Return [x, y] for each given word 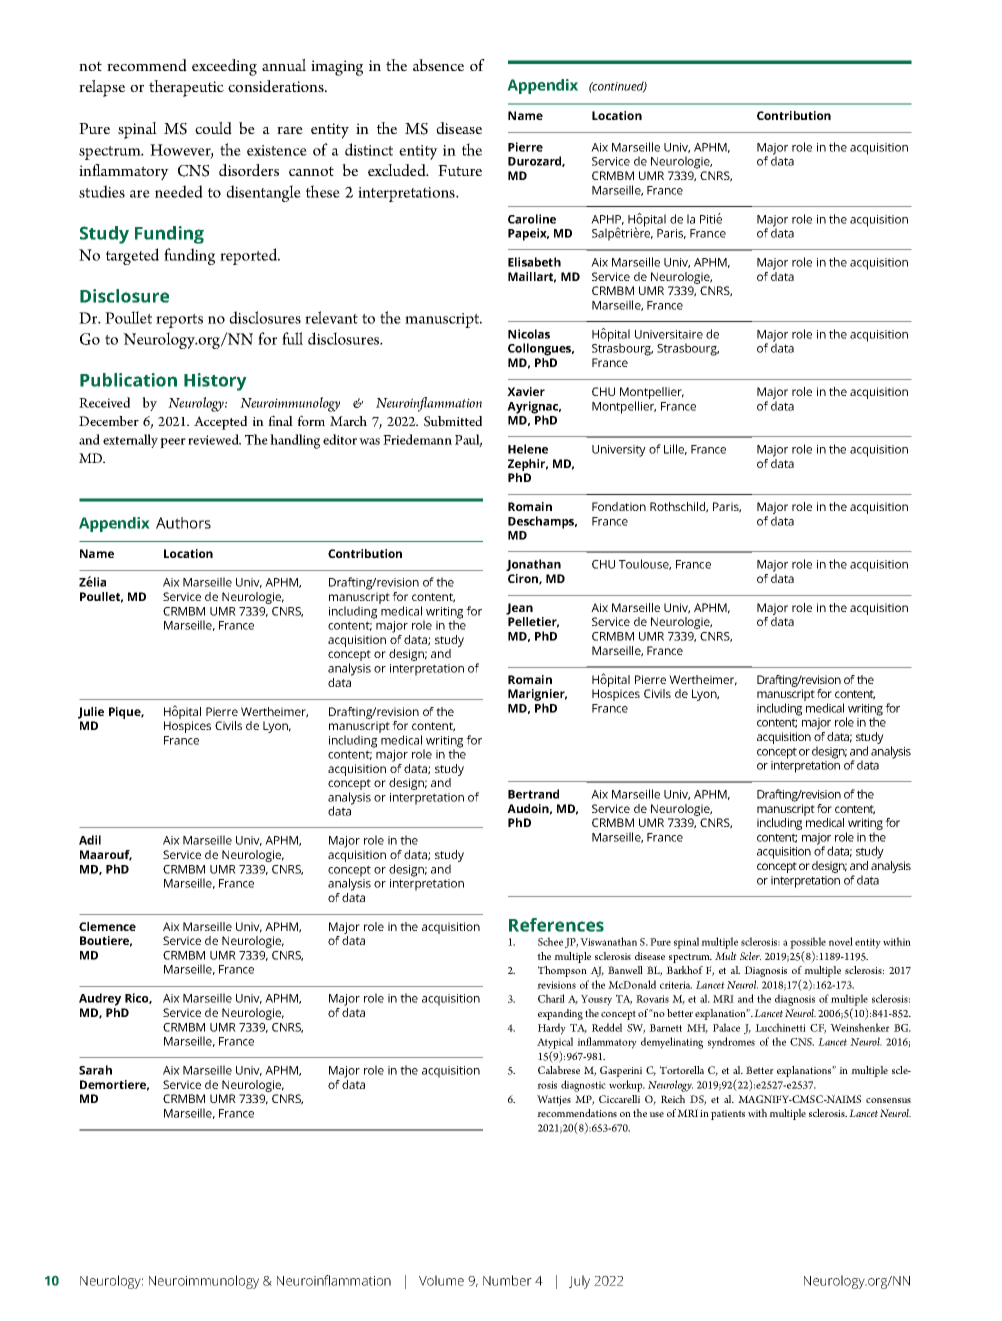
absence [438, 65]
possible [808, 943]
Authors [183, 523]
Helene [528, 449]
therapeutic [186, 88]
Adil [90, 840]
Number [507, 1280]
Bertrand [533, 794]
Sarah [95, 1070]
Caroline [532, 219]
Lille [675, 449]
